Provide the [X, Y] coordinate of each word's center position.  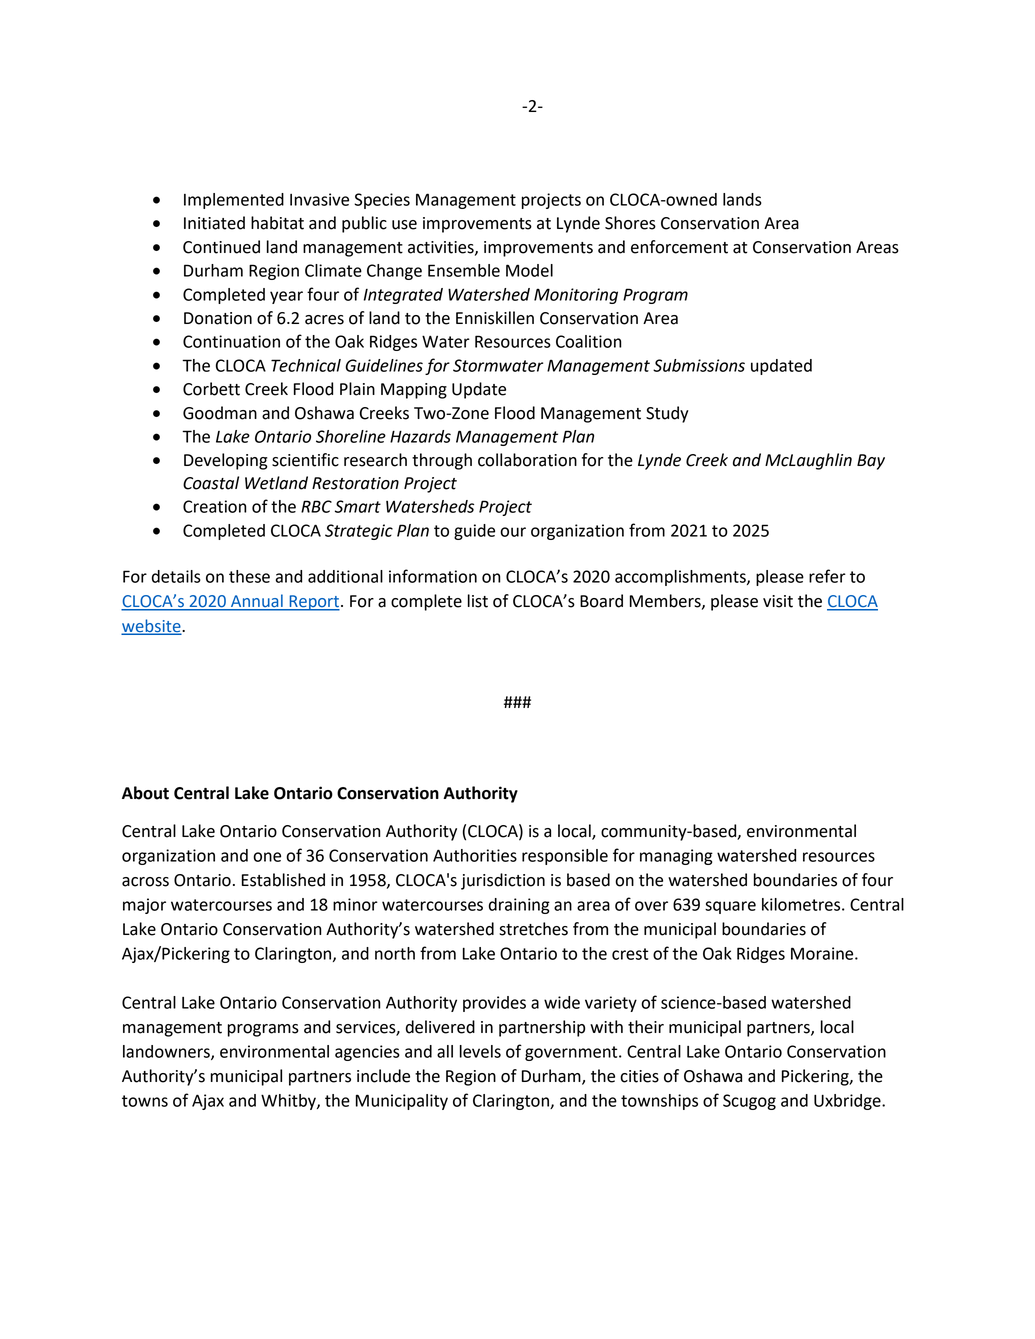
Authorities [475, 855]
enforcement [679, 247]
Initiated [214, 223]
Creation [215, 506]
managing [676, 857]
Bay [871, 462]
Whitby [289, 1102]
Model [529, 270]
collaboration [527, 460]
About [145, 793]
